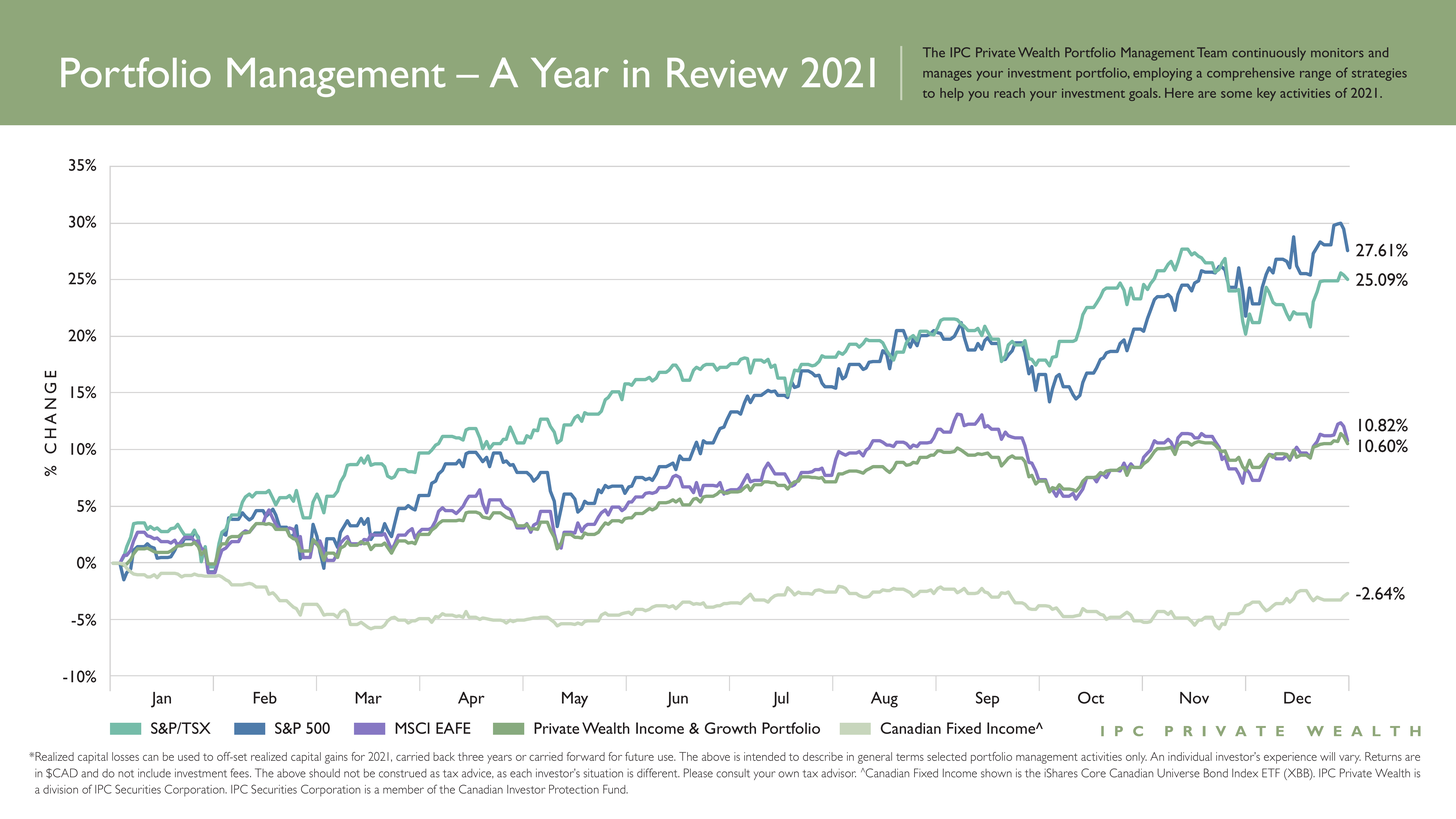 The image size is (1456, 819). What do you see at coordinates (677, 700) in the image?
I see `Jun` at bounding box center [677, 700].
